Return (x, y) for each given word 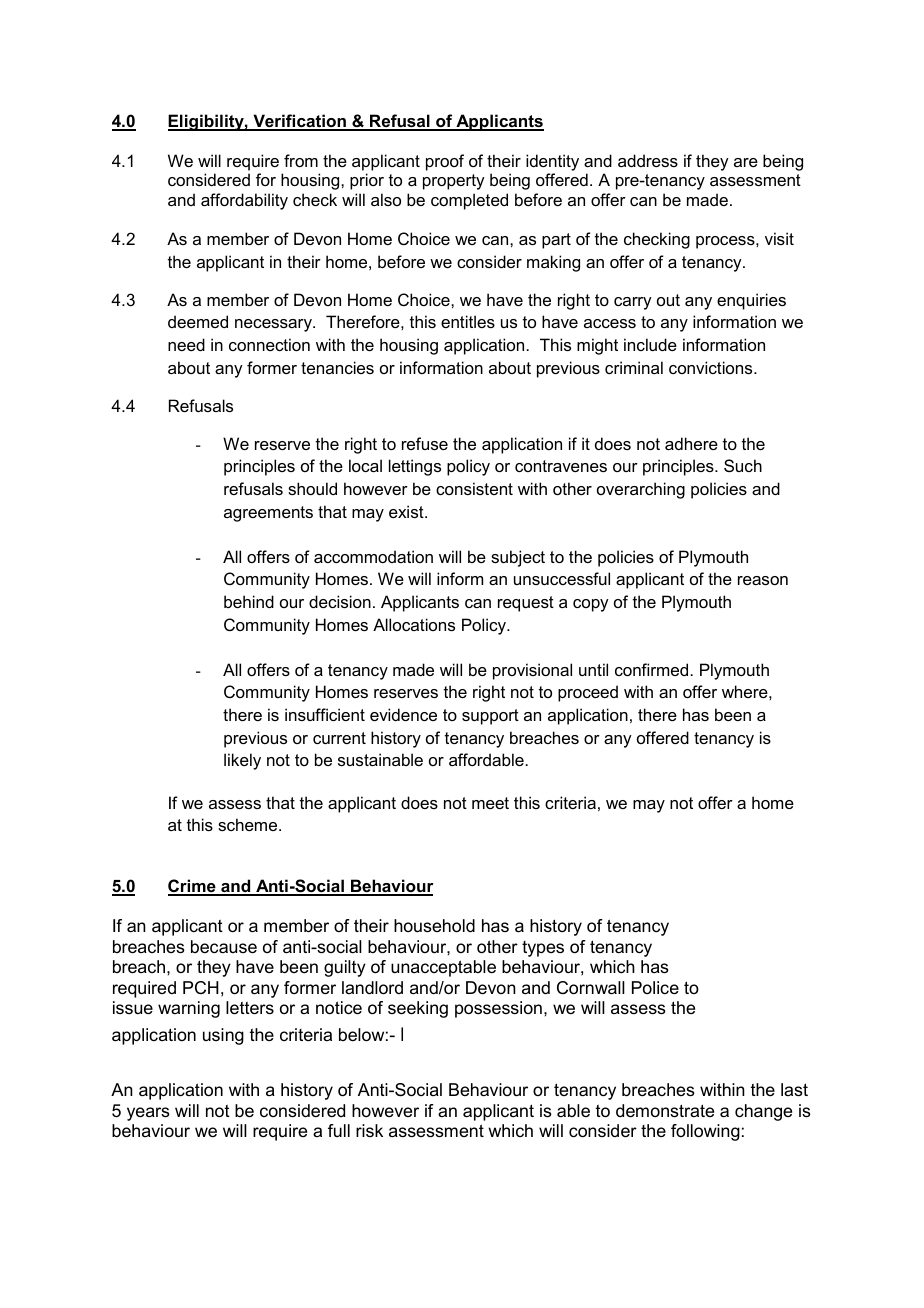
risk (369, 1130)
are (746, 162)
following (705, 1132)
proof (445, 162)
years (148, 1114)
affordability (244, 201)
